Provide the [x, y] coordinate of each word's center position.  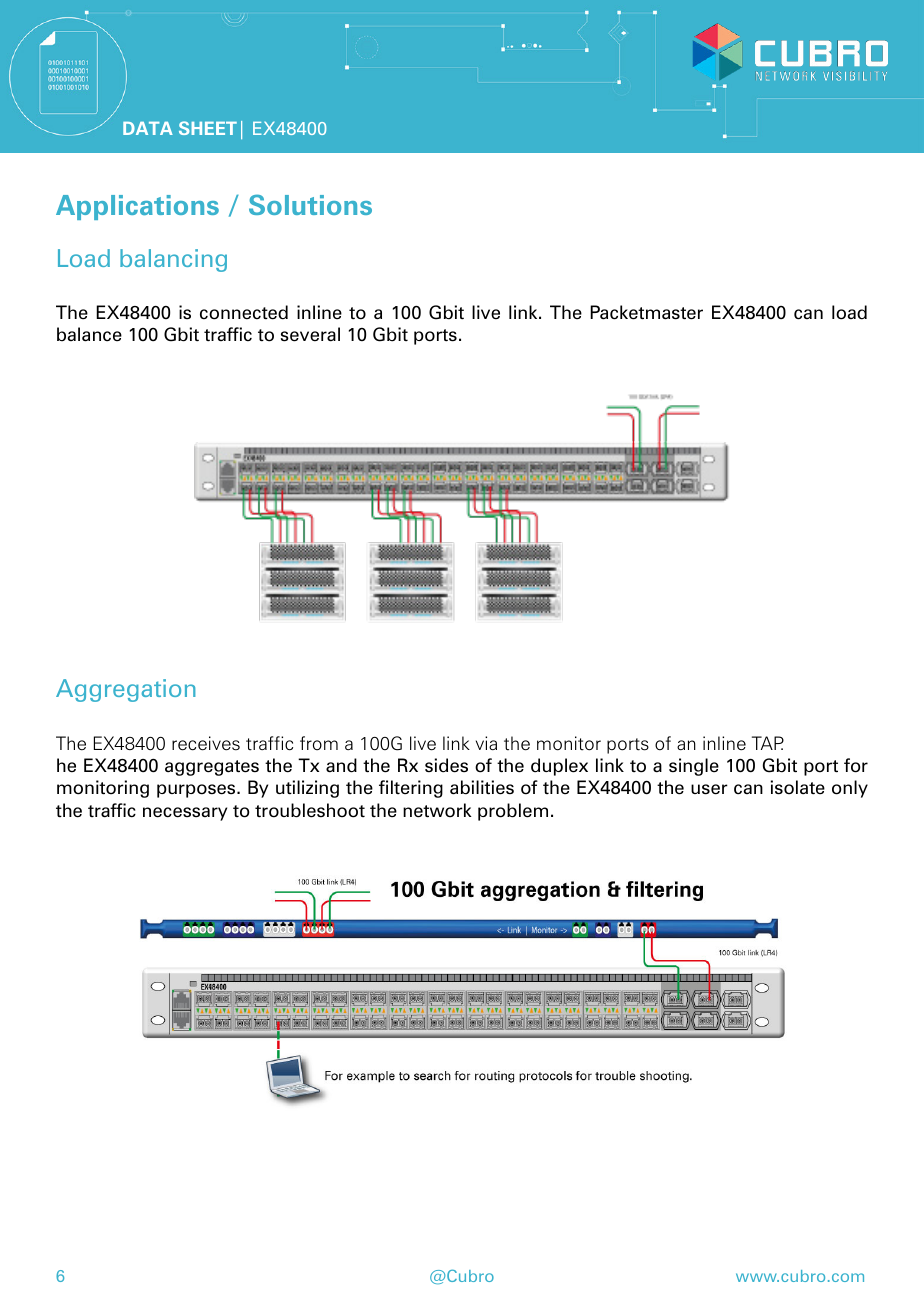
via [486, 743]
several [310, 334]
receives [206, 743]
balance [89, 334]
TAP [768, 743]
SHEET [208, 128]
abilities [482, 787]
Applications [137, 207]
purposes [197, 791]
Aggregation [126, 690]
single [694, 767]
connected [244, 312]
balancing [173, 260]
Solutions [310, 204]
